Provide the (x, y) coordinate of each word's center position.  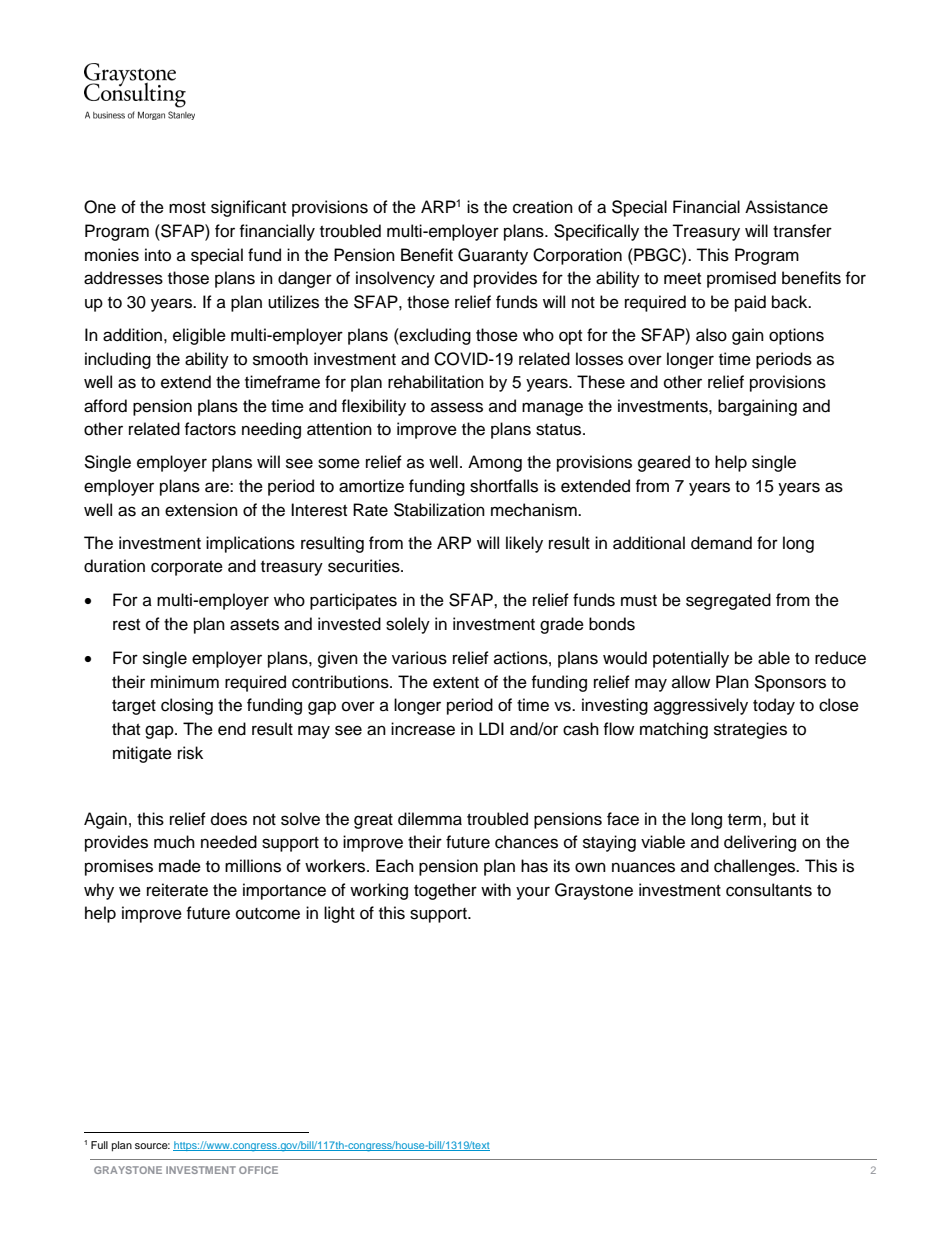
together (445, 891)
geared (664, 463)
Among (495, 463)
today (774, 706)
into (158, 255)
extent (456, 683)
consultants (769, 890)
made (180, 866)
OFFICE (258, 1170)
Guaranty (493, 256)
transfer (802, 231)
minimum (185, 682)
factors (210, 429)
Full (99, 1145)
